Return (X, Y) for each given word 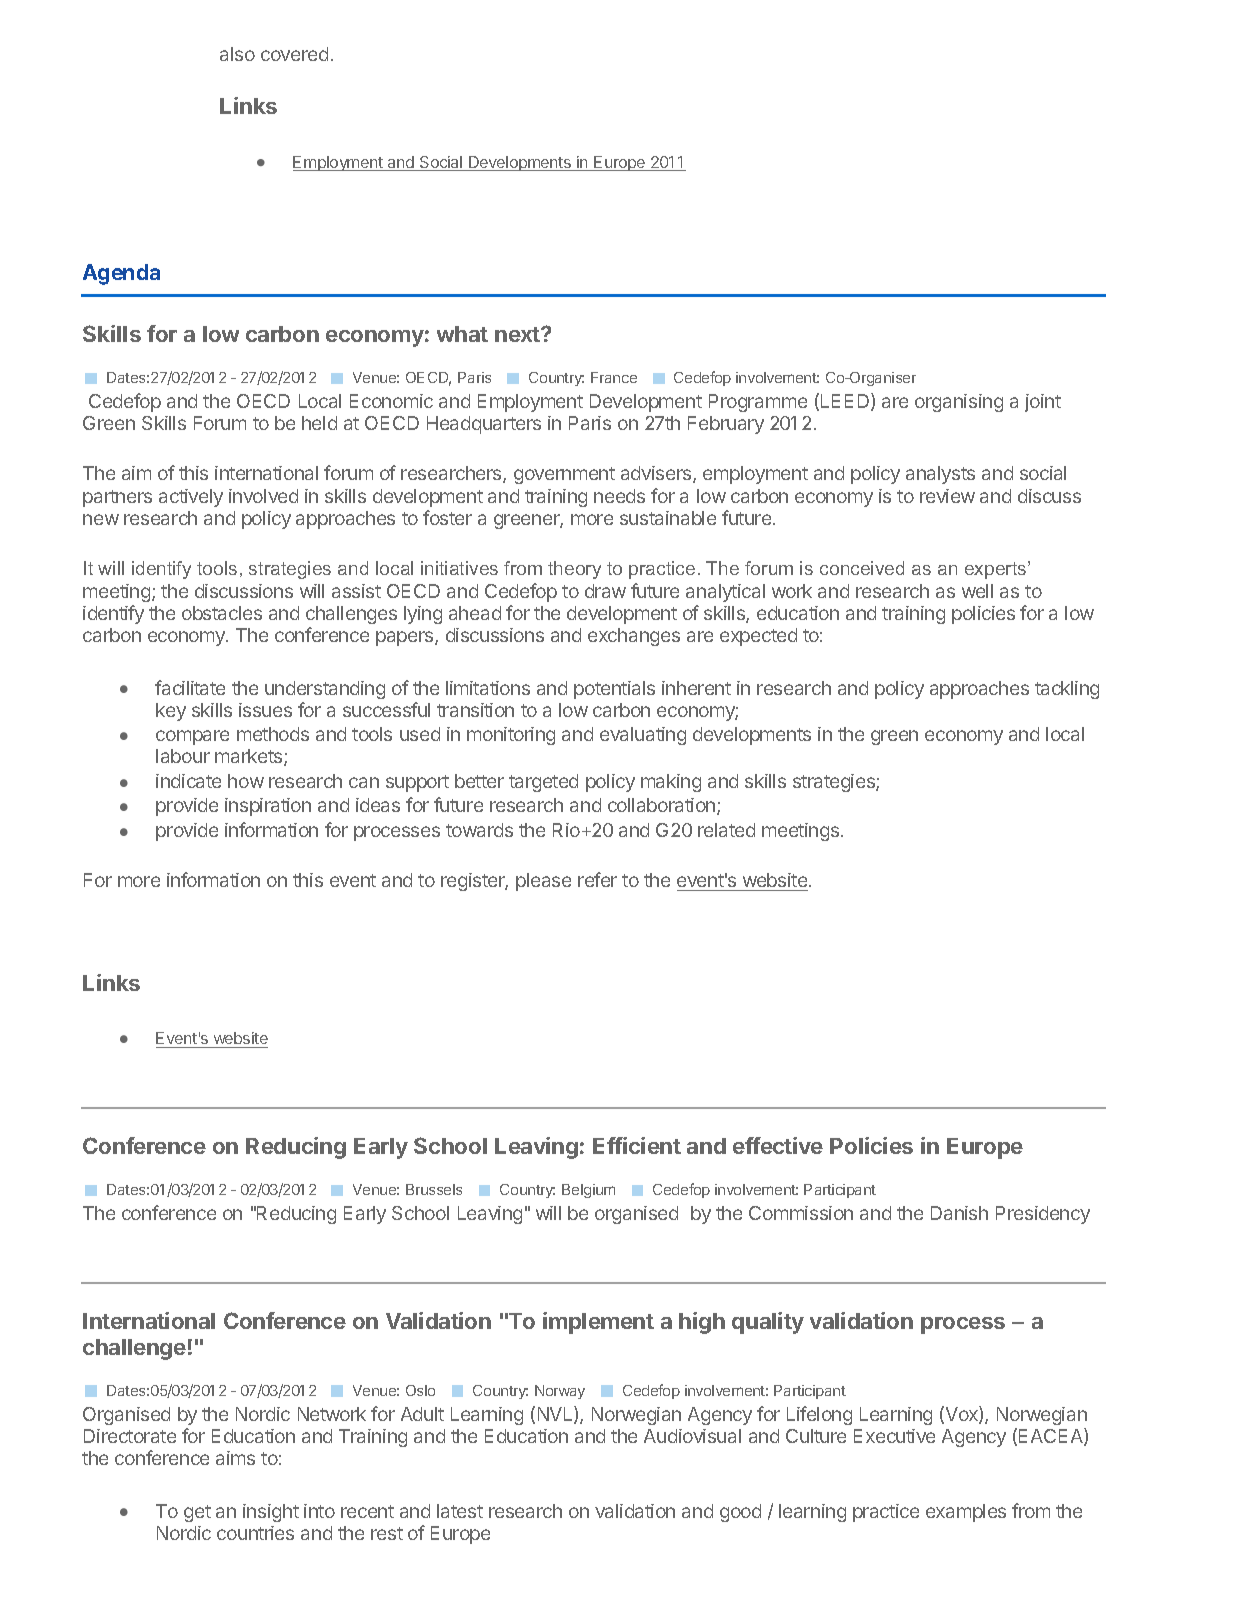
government (564, 475)
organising (959, 403)
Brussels (434, 1189)
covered (294, 54)
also (237, 54)
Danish (959, 1213)
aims (235, 1458)
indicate (188, 781)
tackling (1067, 690)
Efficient (637, 1145)
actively (191, 498)
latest (460, 1511)
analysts (940, 475)
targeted (543, 783)
